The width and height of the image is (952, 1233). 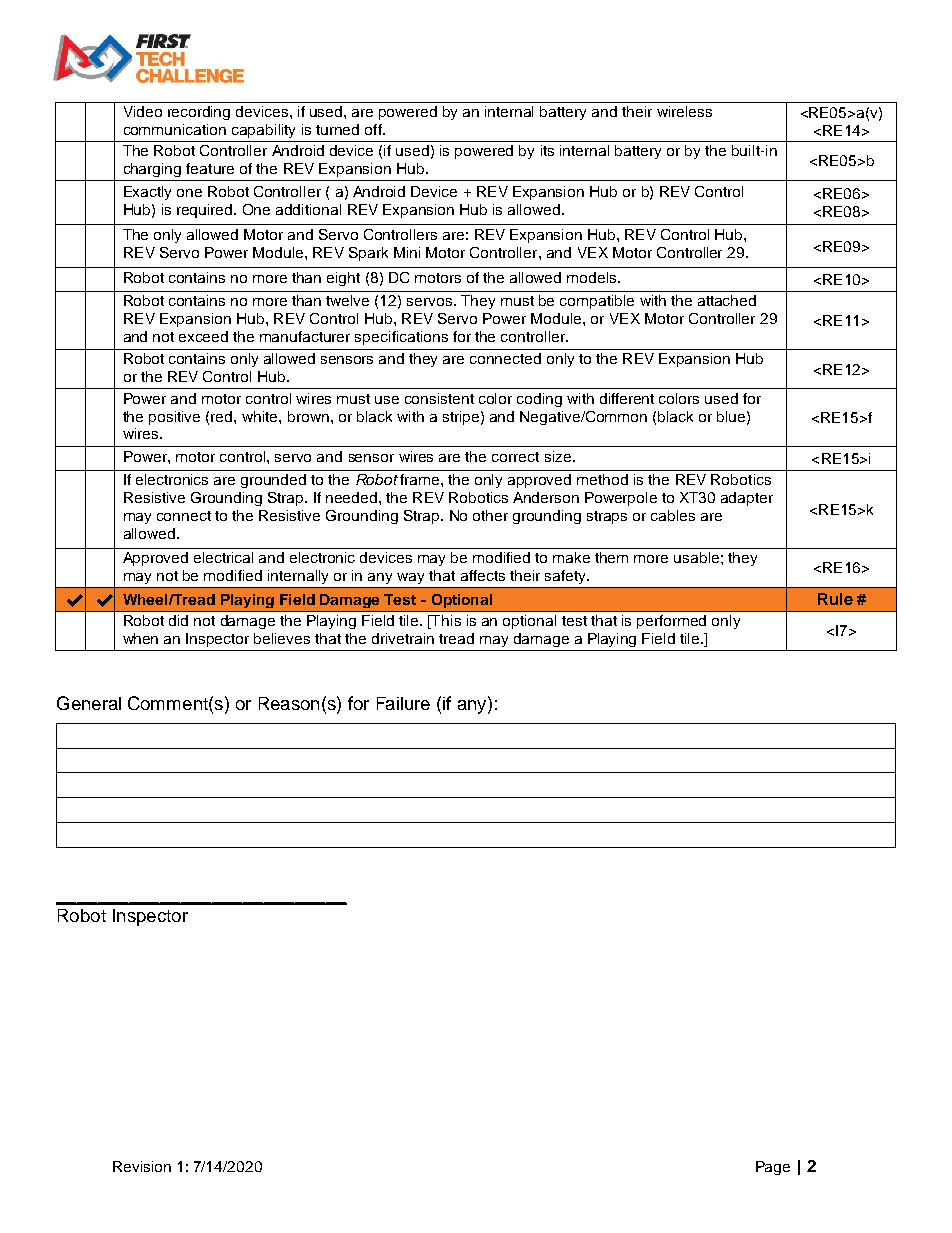 I want to click on General, so click(x=89, y=703).
